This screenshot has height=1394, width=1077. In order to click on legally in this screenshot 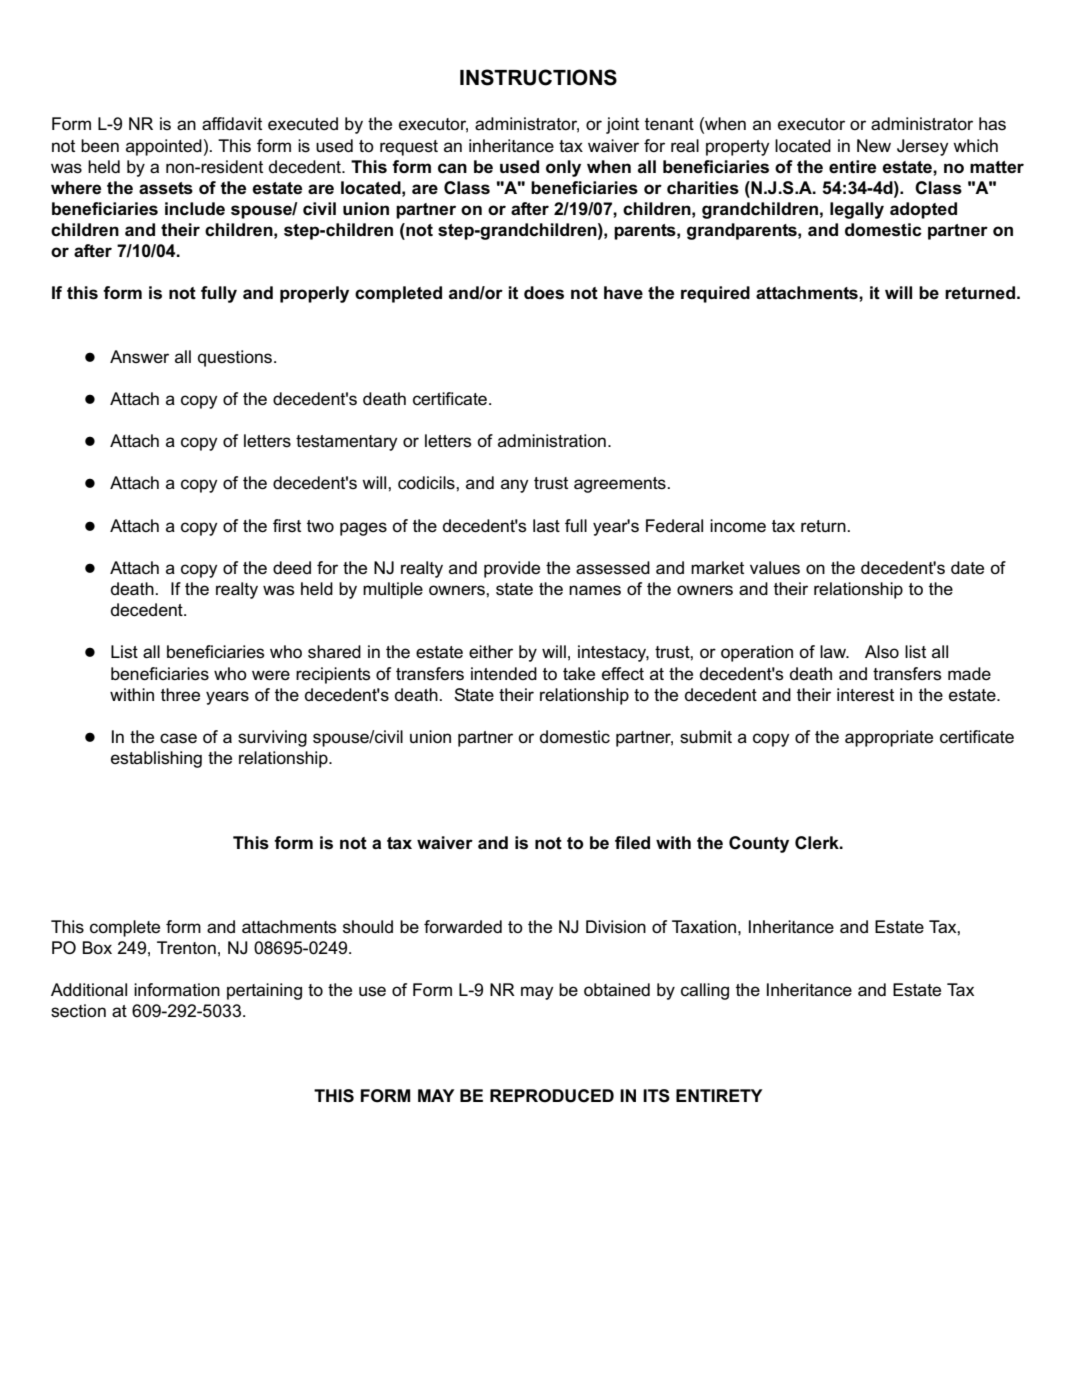, I will do `click(857, 210)`.
